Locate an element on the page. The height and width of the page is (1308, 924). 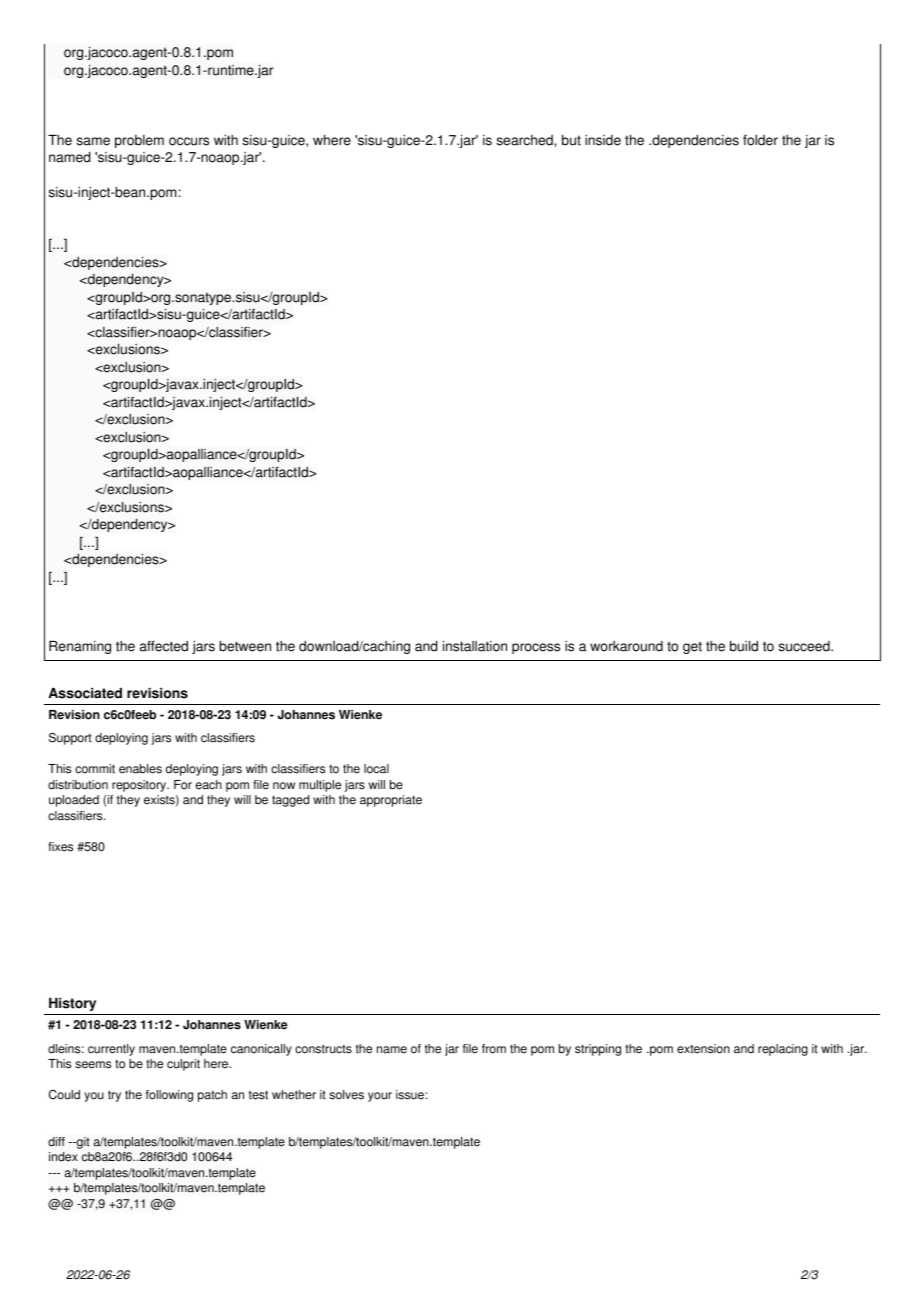
occurs is located at coordinates (189, 141).
